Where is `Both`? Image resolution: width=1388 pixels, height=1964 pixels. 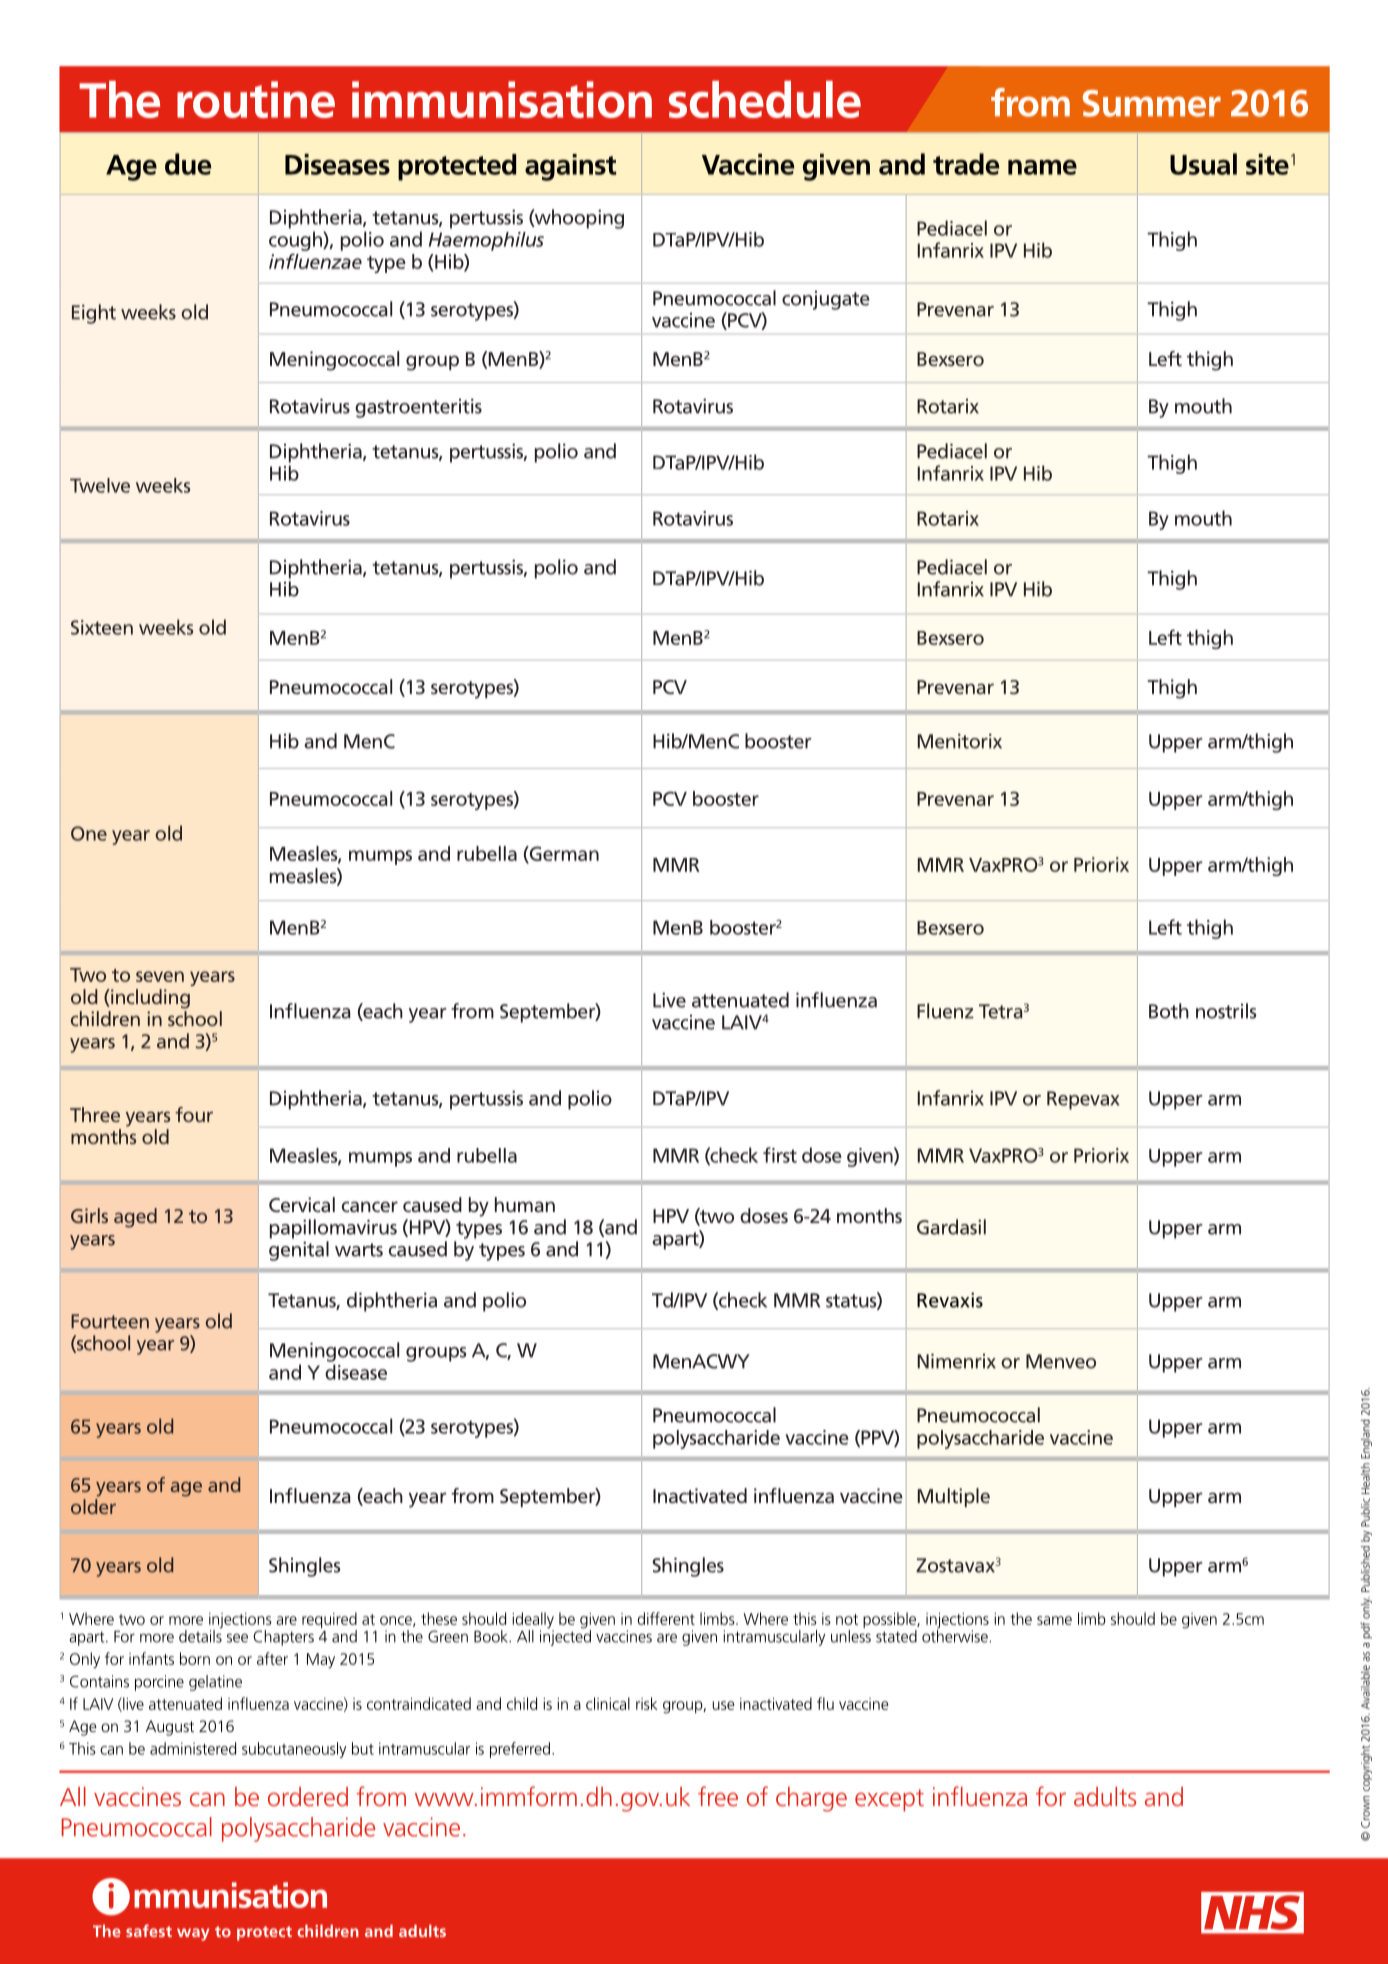 Both is located at coordinates (1169, 1011).
